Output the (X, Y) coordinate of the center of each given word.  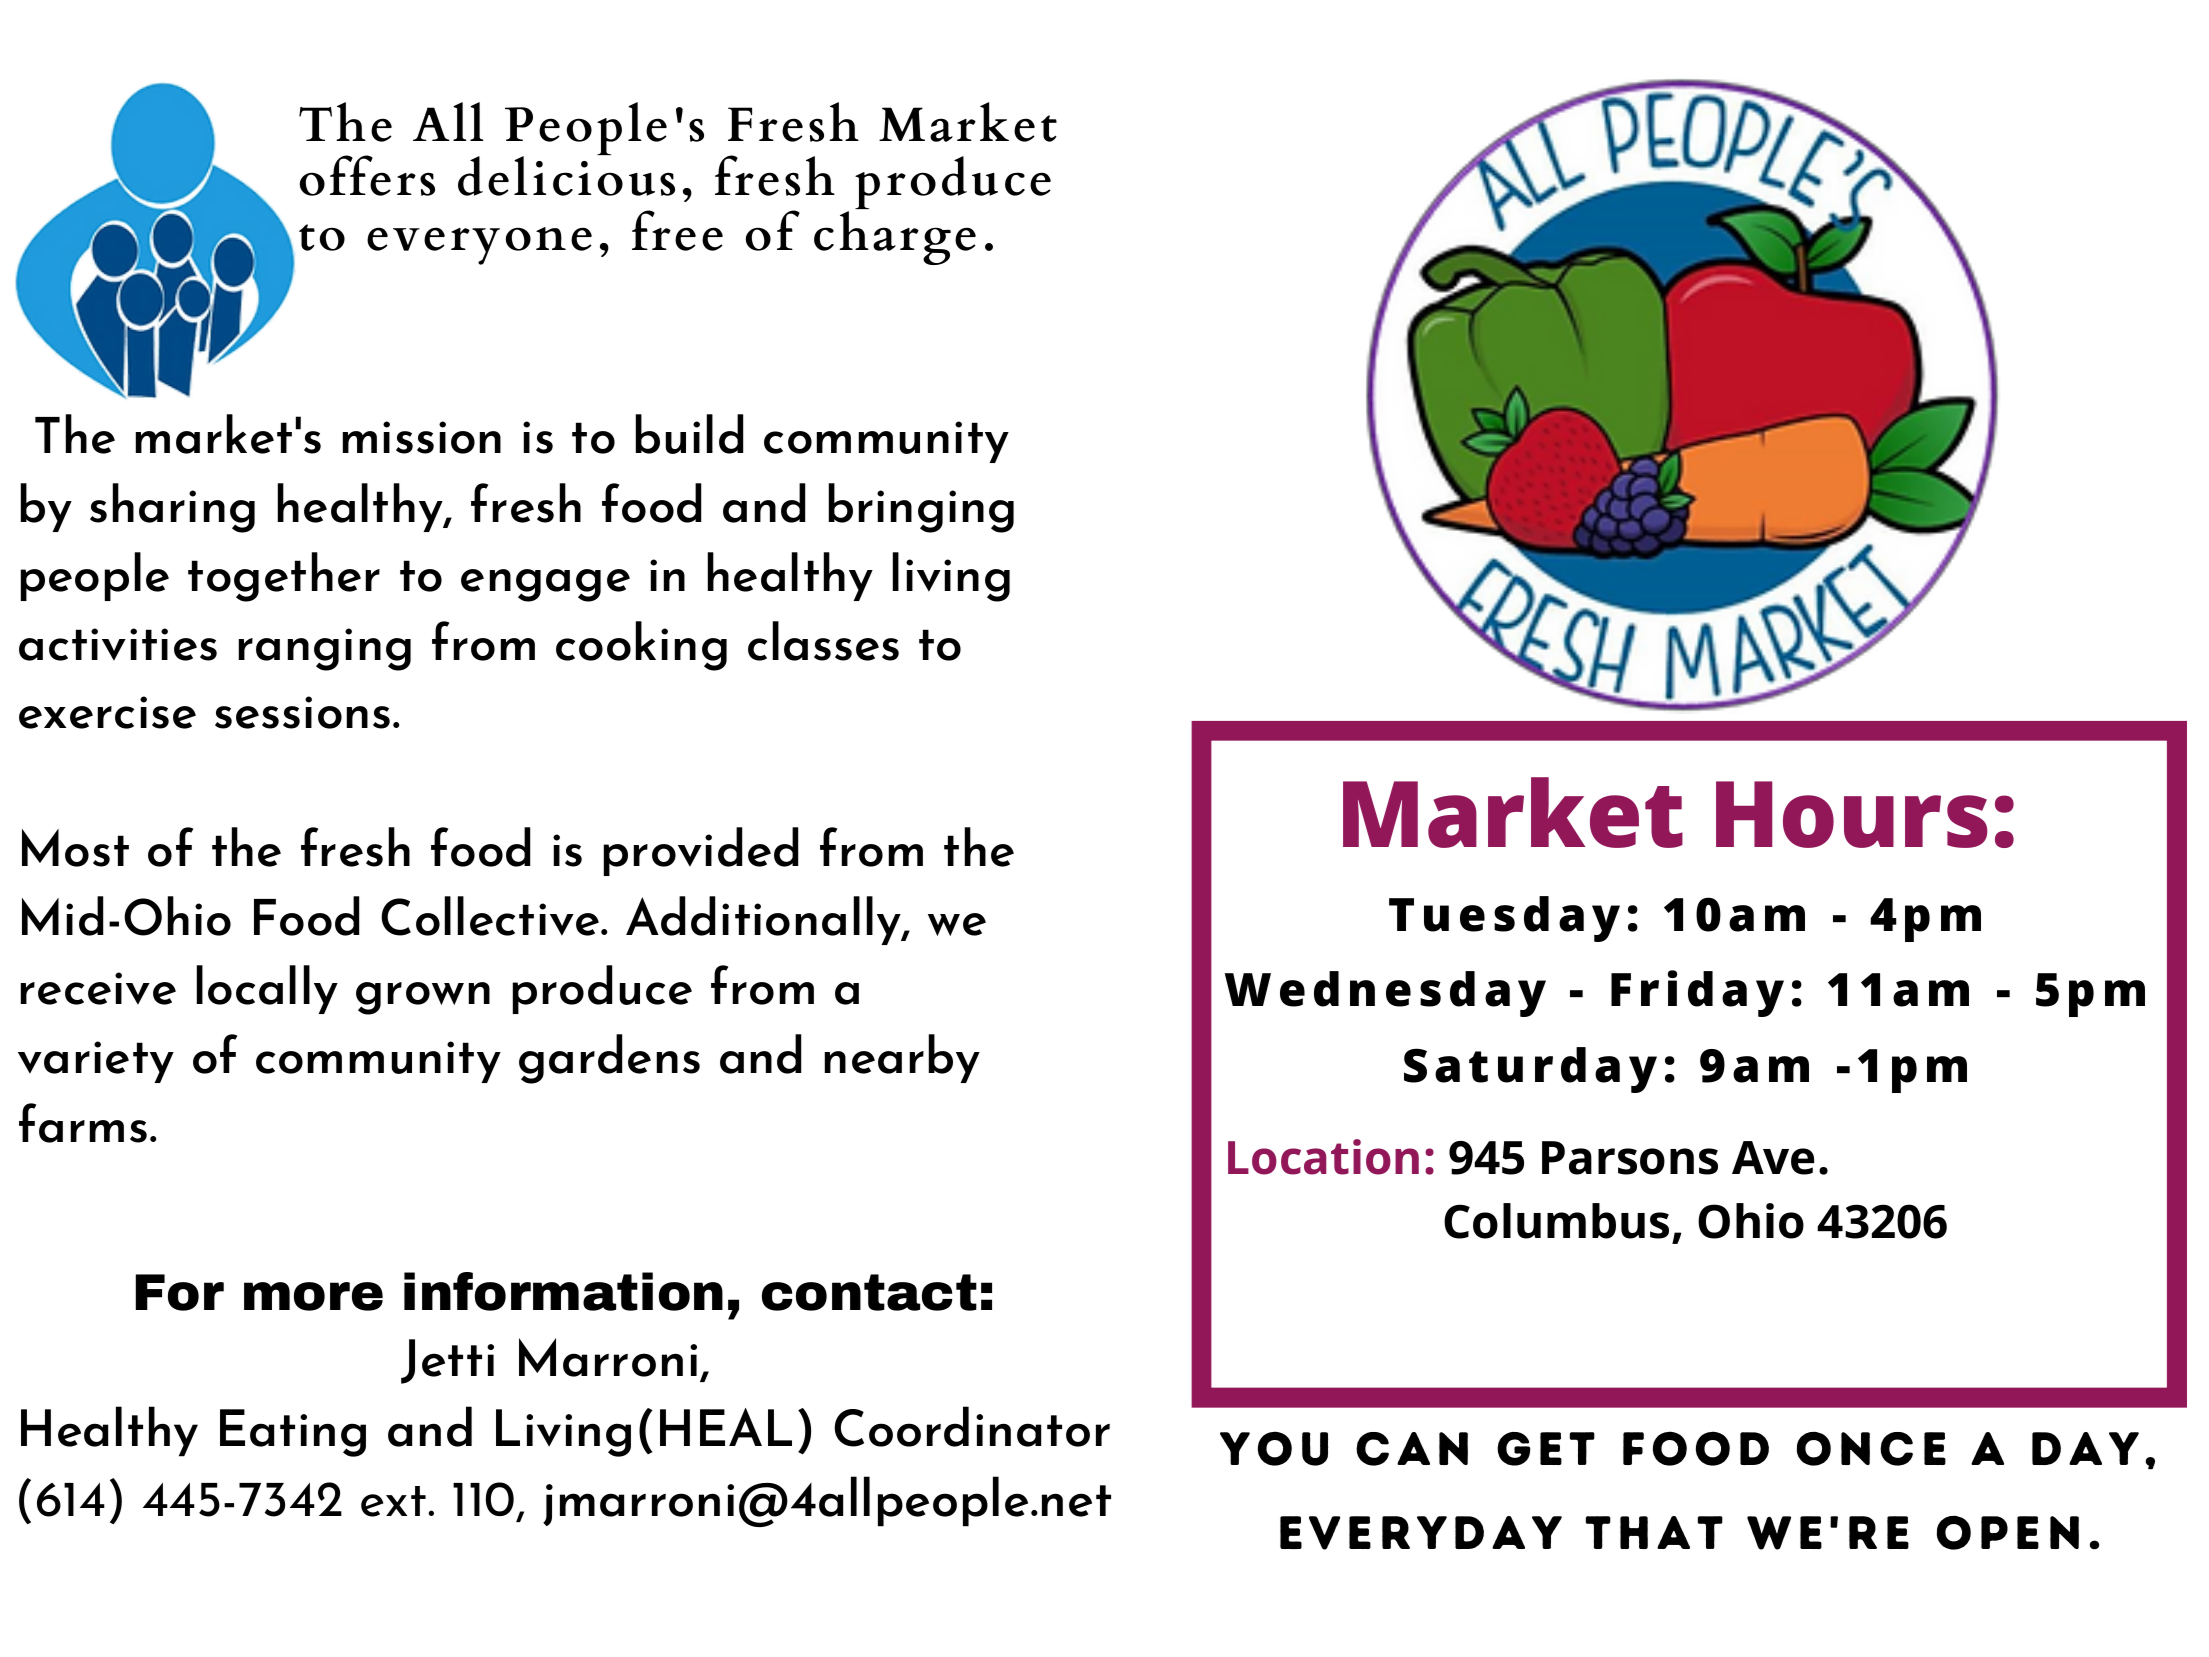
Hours (1851, 814)
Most (75, 848)
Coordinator (972, 1426)
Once (1871, 1449)
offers (367, 175)
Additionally (765, 920)
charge (895, 236)
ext (393, 1501)
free (677, 230)
